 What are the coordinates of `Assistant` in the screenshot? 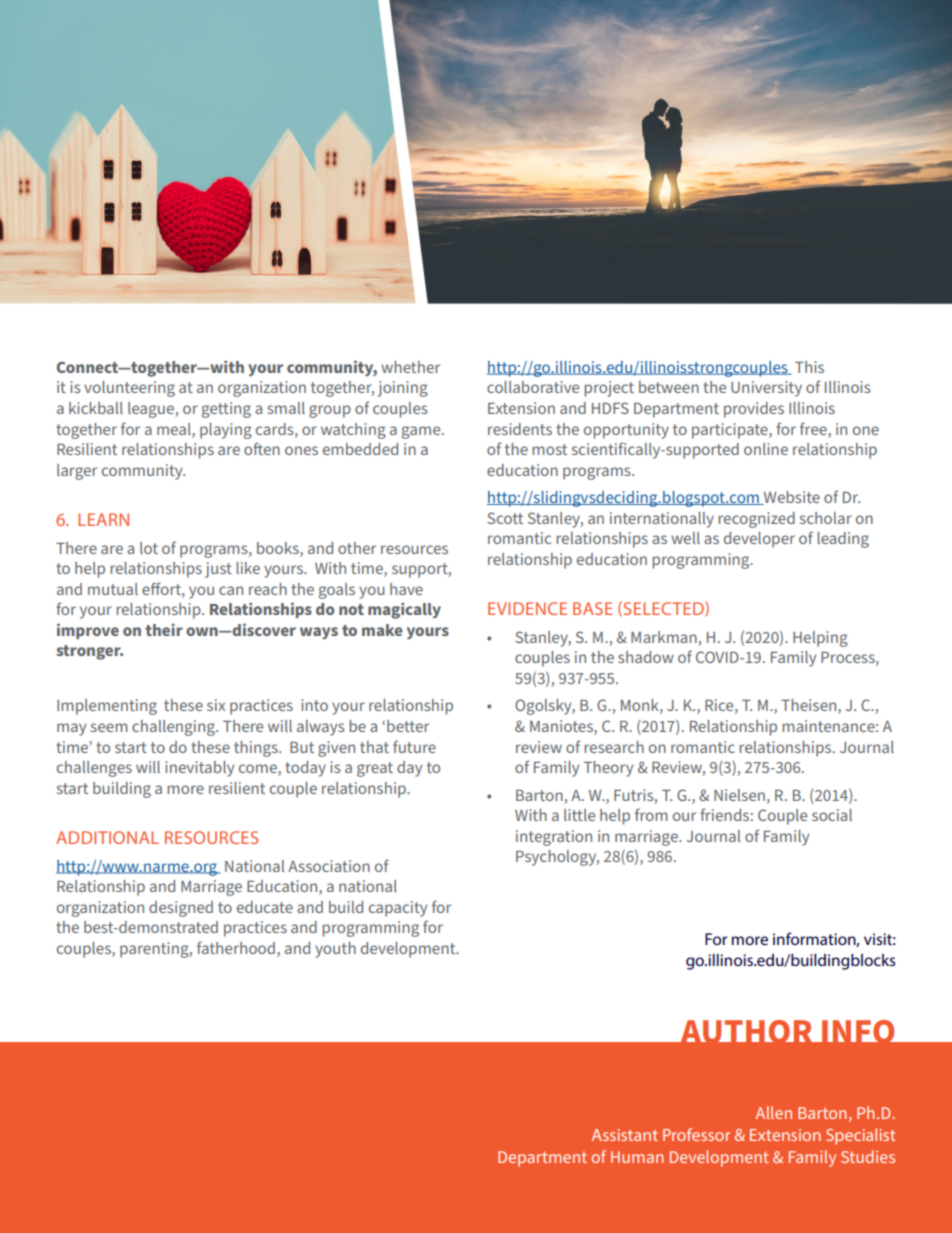 It's located at (625, 1135).
